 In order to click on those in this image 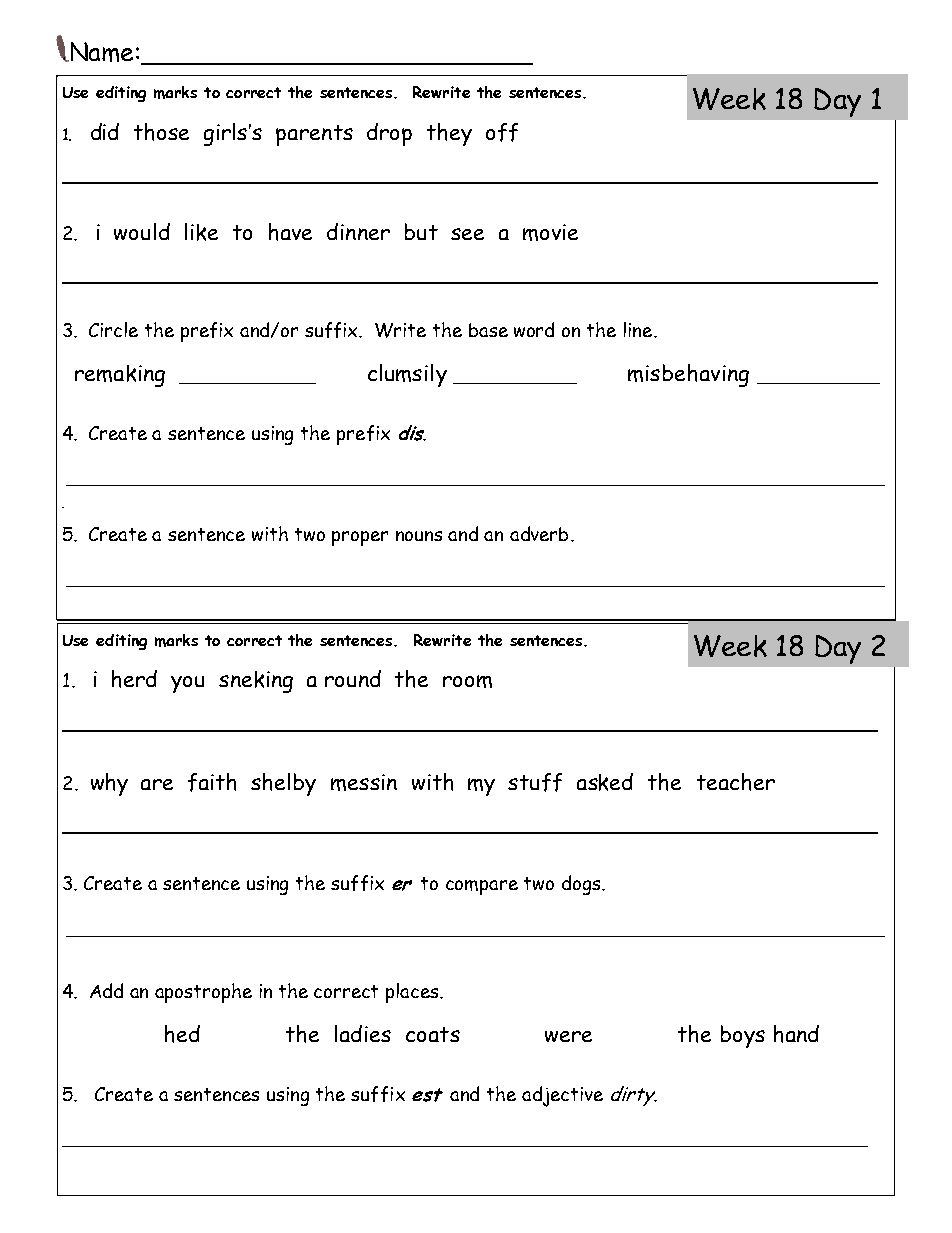, I will do `click(161, 132)`.
